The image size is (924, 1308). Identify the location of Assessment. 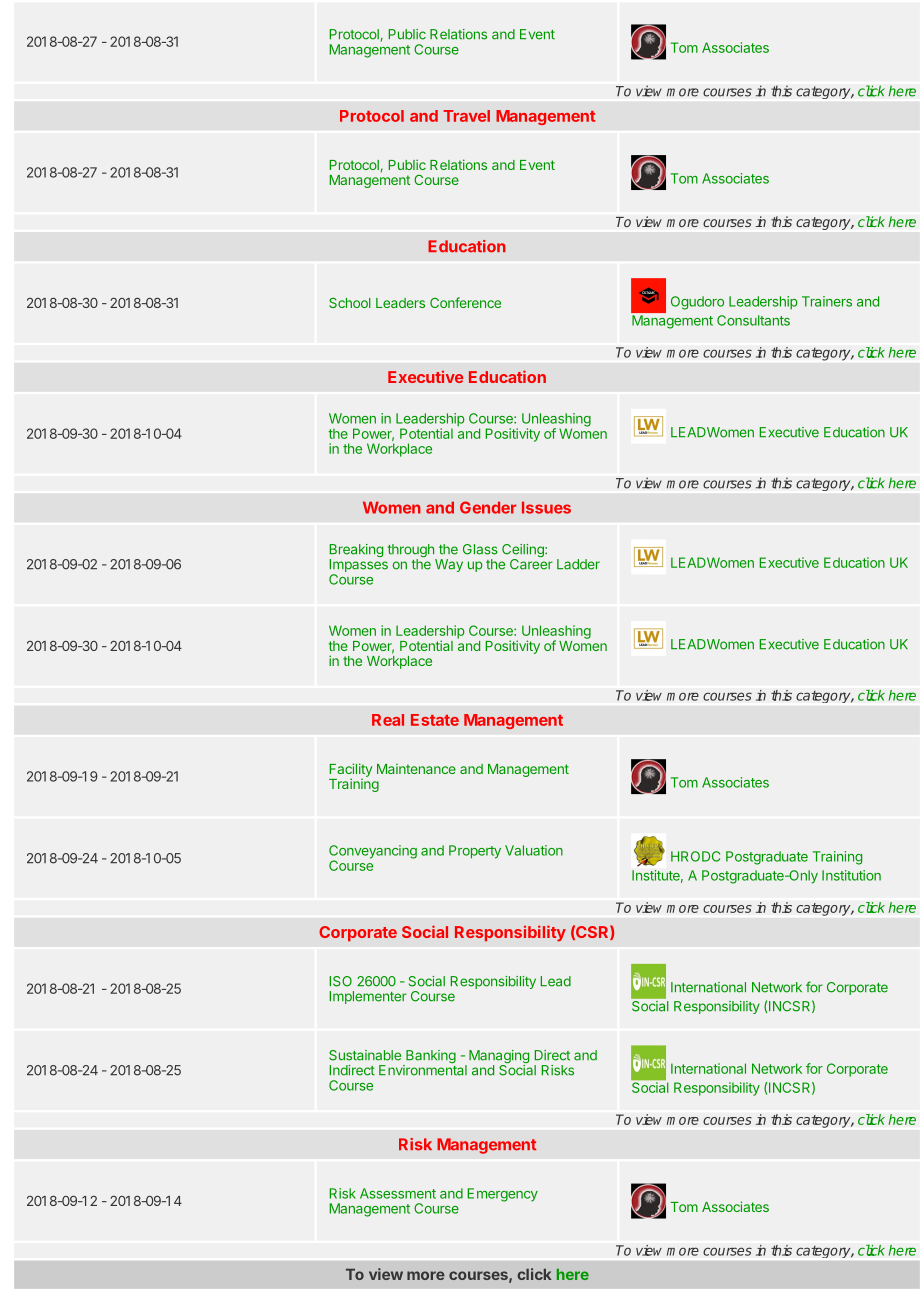
(398, 1193).
